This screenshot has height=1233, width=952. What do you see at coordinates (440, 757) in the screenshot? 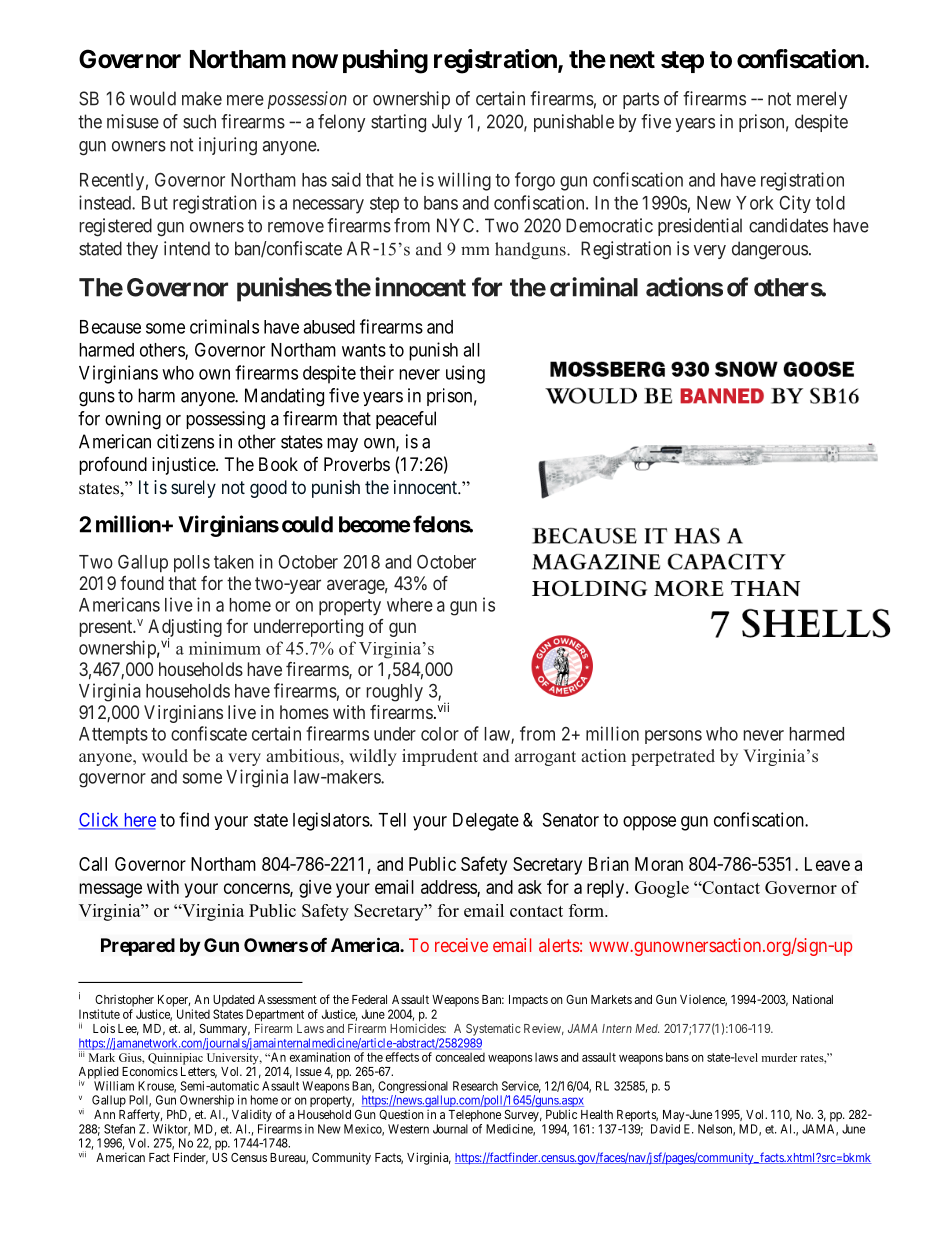
I see `imprudent` at bounding box center [440, 757].
